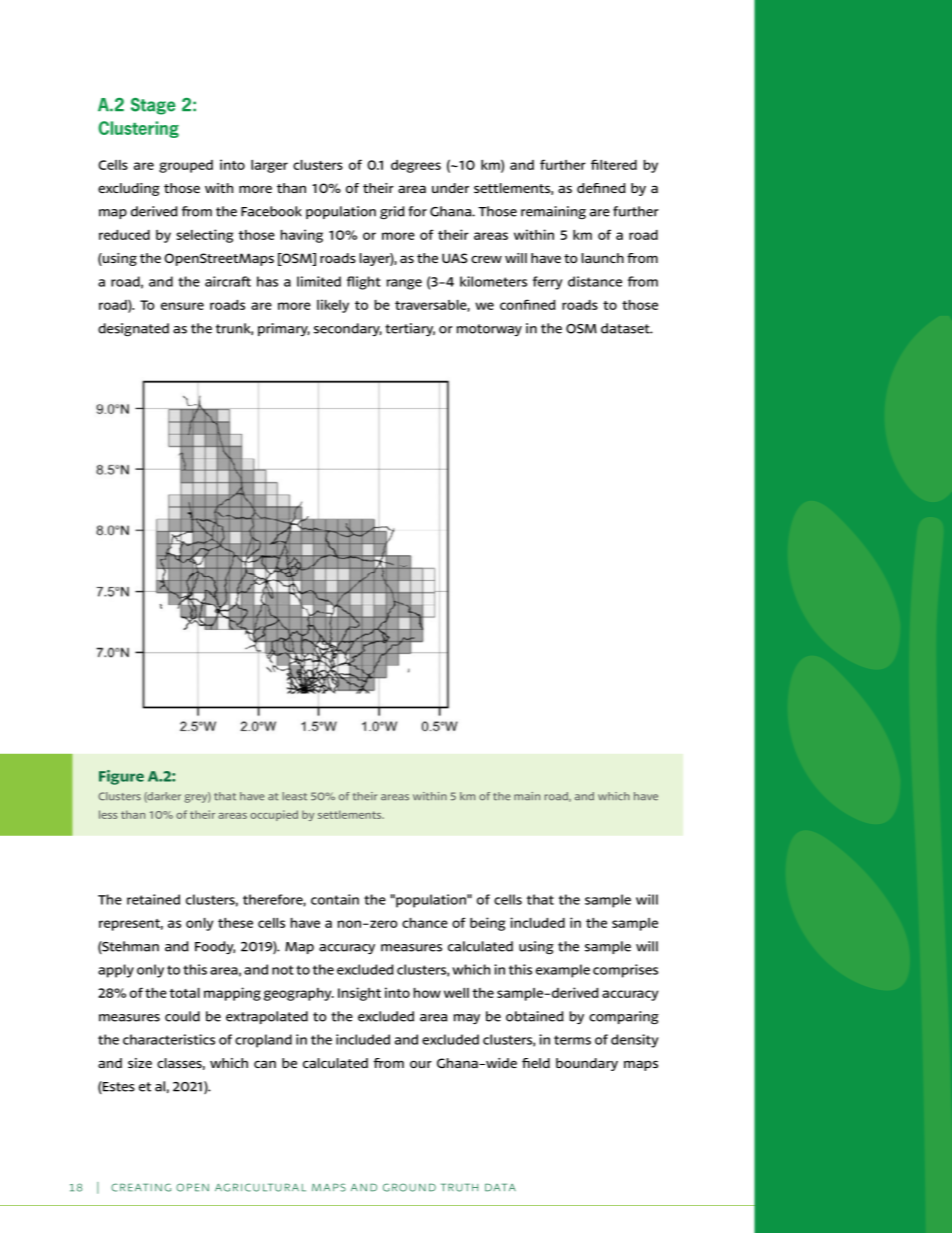 This page has height=1233, width=952. I want to click on grouped, so click(186, 166).
